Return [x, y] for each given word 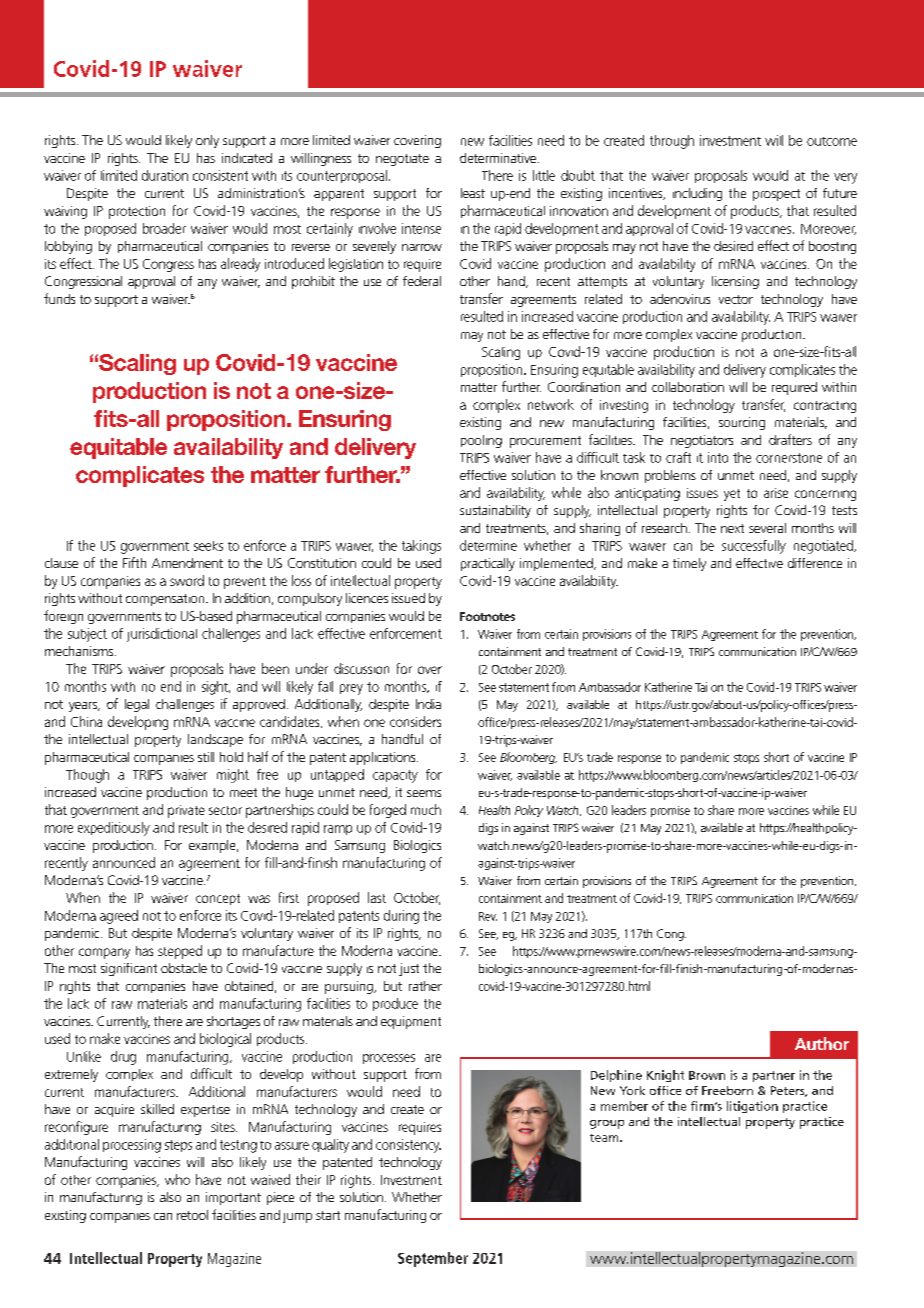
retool [192, 1215]
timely [689, 564]
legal [137, 705]
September [433, 1259]
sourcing [742, 423]
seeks [208, 546]
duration [165, 175]
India [428, 704]
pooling [481, 441]
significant [129, 969]
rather [425, 986]
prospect [776, 195]
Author [822, 1043]
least [473, 193]
